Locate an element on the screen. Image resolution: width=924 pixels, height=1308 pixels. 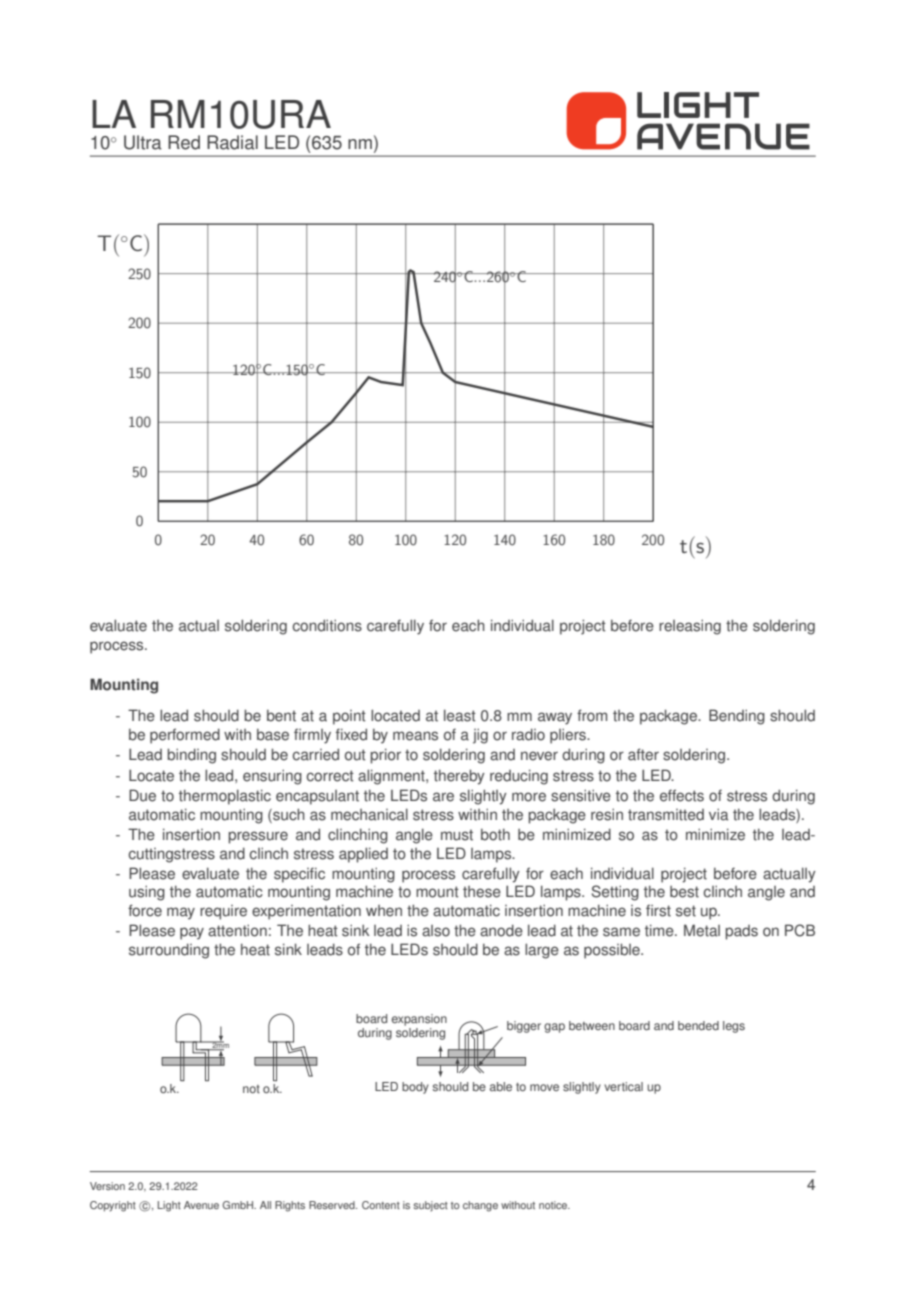
releasing is located at coordinates (690, 627).
